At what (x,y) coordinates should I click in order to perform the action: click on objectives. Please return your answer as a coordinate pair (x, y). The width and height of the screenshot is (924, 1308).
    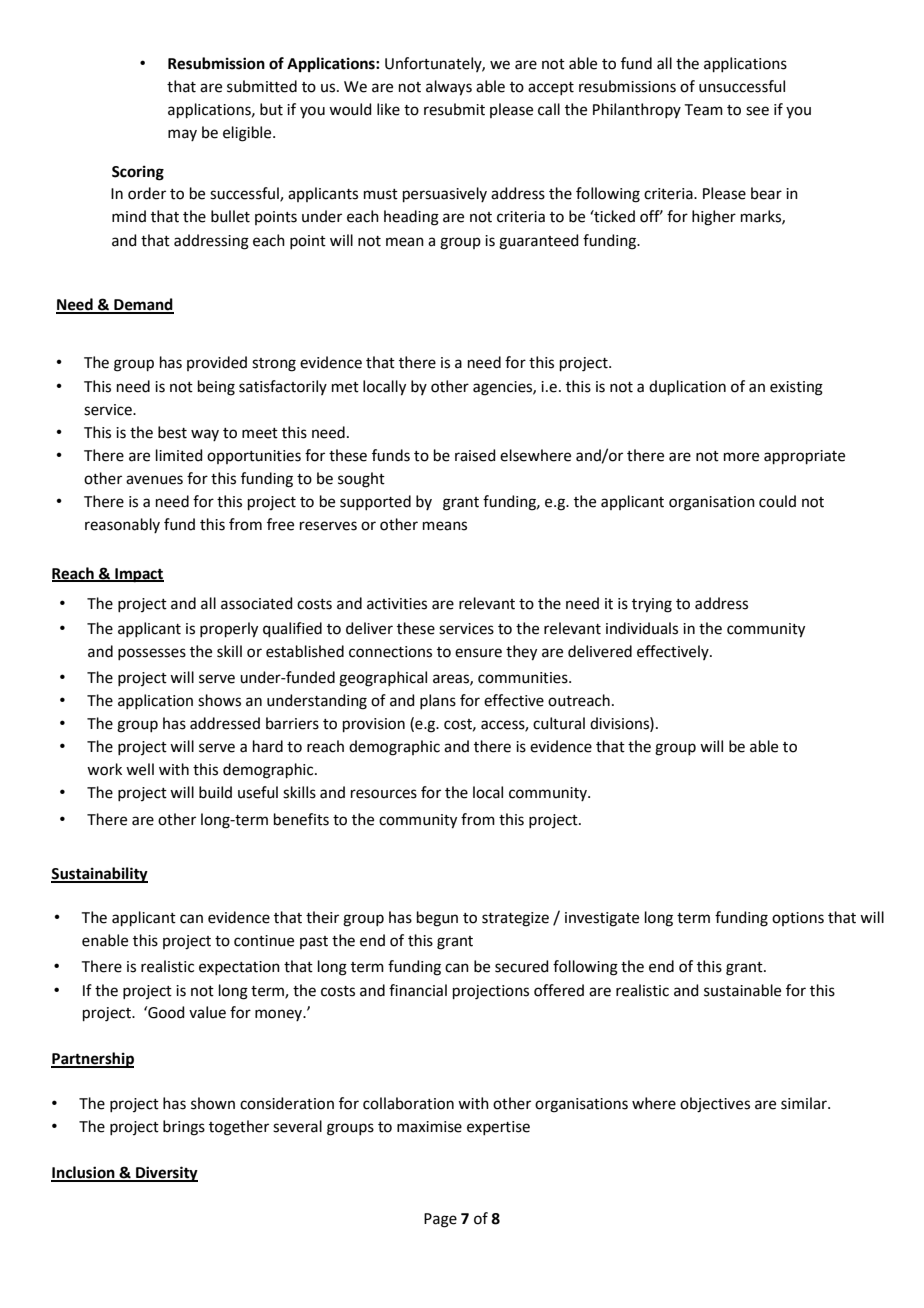
    Looking at the image, I should click on (715, 1105).
